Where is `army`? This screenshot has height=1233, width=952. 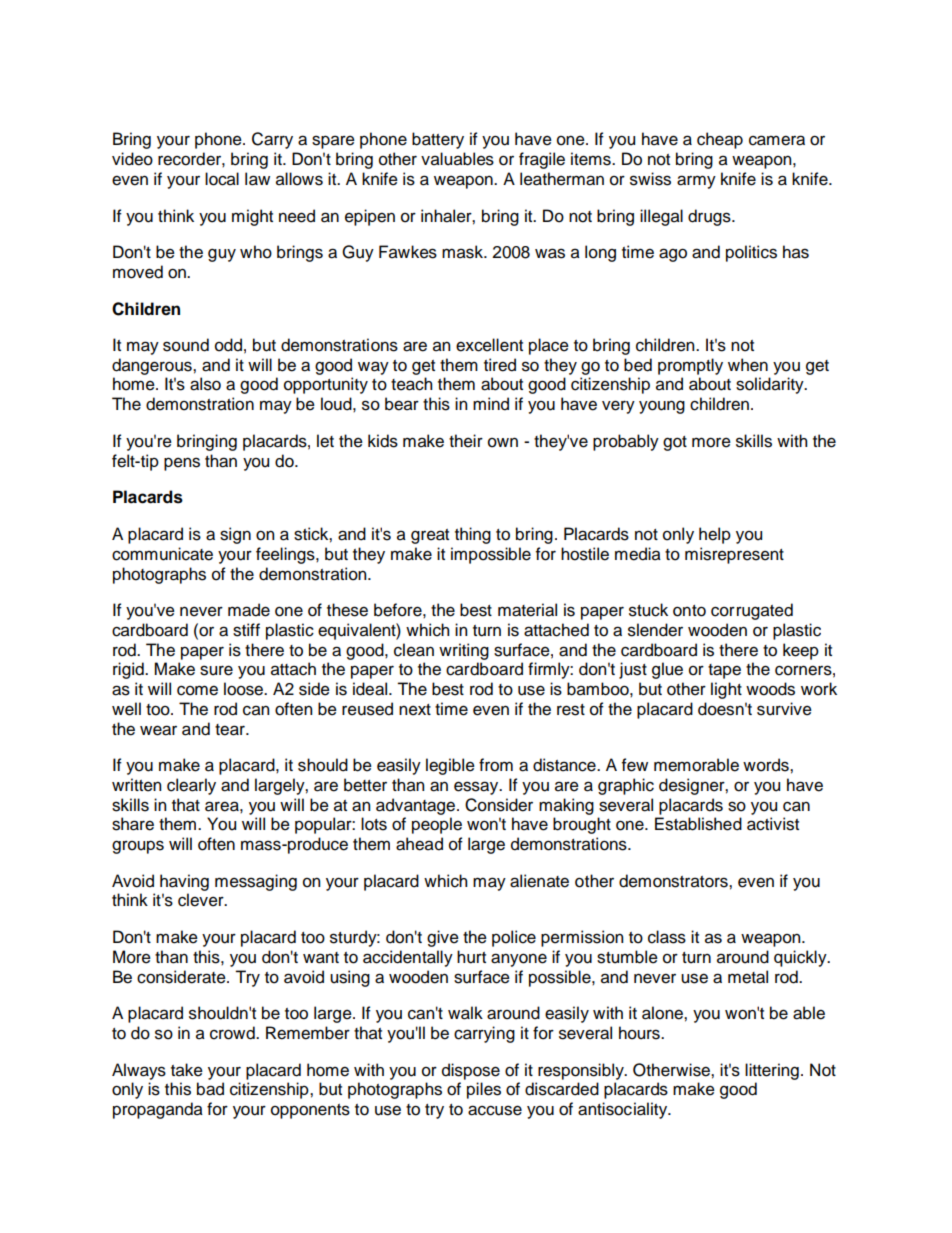
army is located at coordinates (696, 182).
